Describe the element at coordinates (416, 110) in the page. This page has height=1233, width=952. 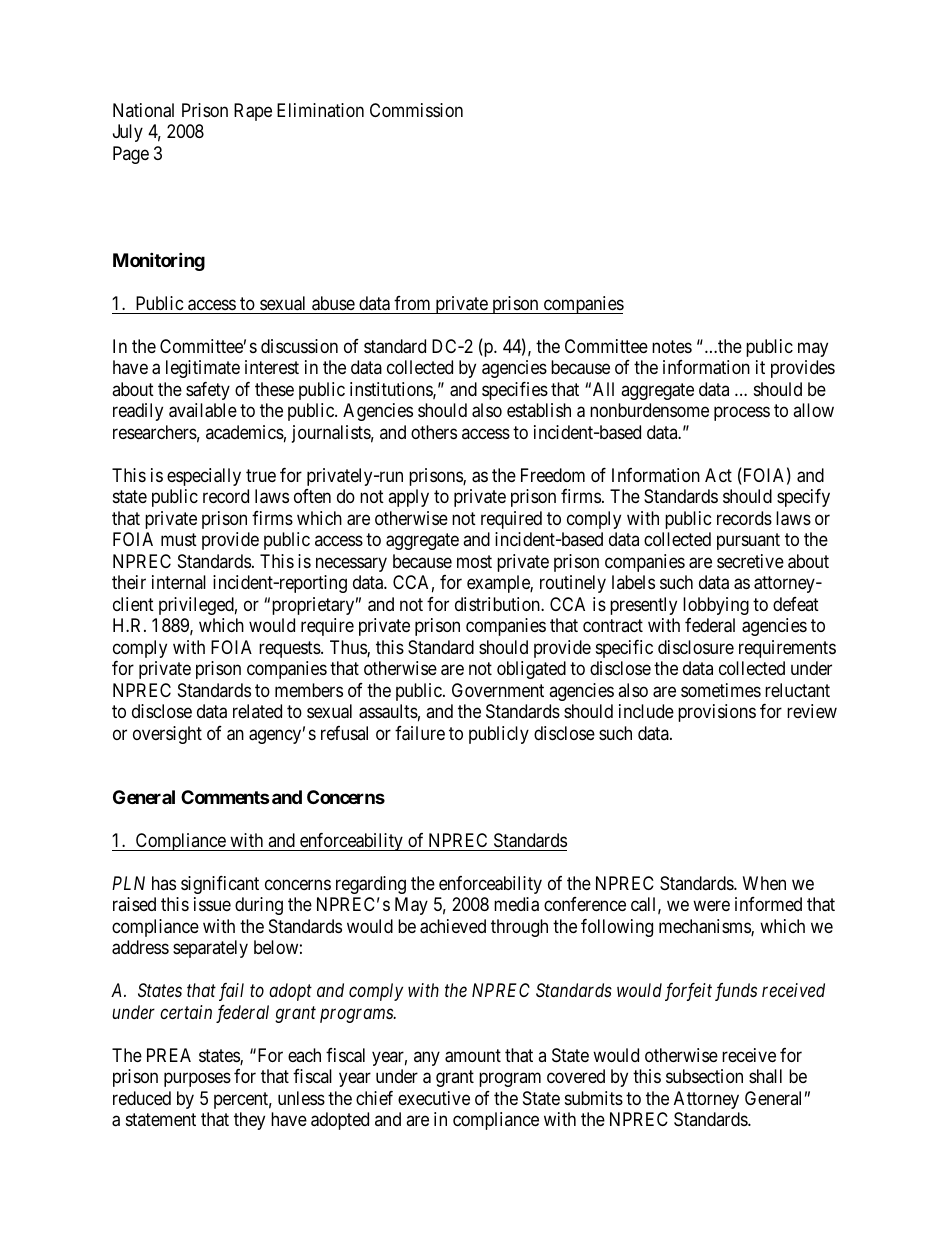
I see `Commission` at that location.
